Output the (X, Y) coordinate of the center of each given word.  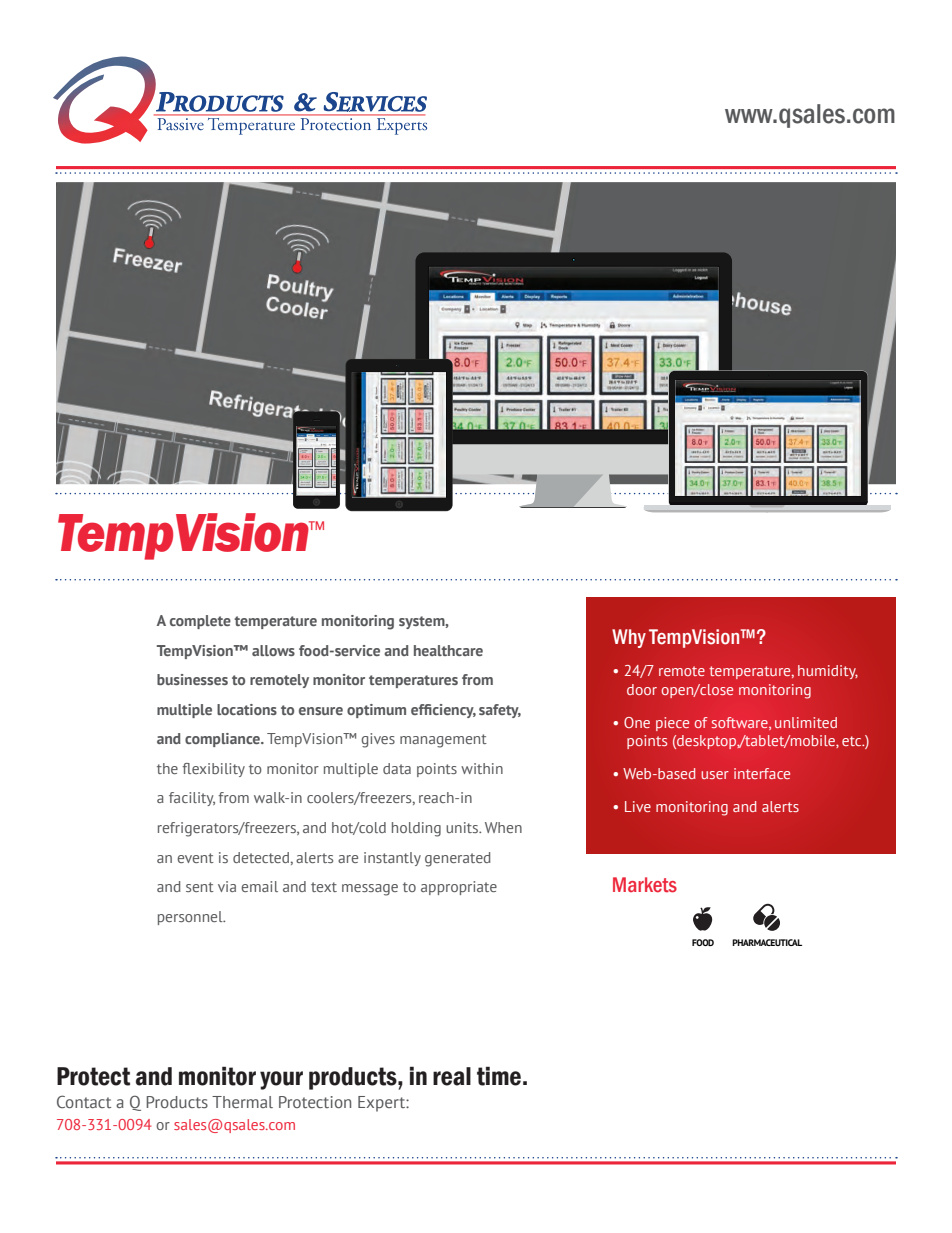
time (499, 1076)
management (443, 741)
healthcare (448, 650)
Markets (645, 885)
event (195, 858)
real (452, 1076)
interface (762, 773)
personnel (191, 918)
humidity (828, 672)
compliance (223, 740)
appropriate (459, 888)
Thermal (242, 1102)
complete (200, 622)
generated (458, 859)
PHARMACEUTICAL (767, 942)
